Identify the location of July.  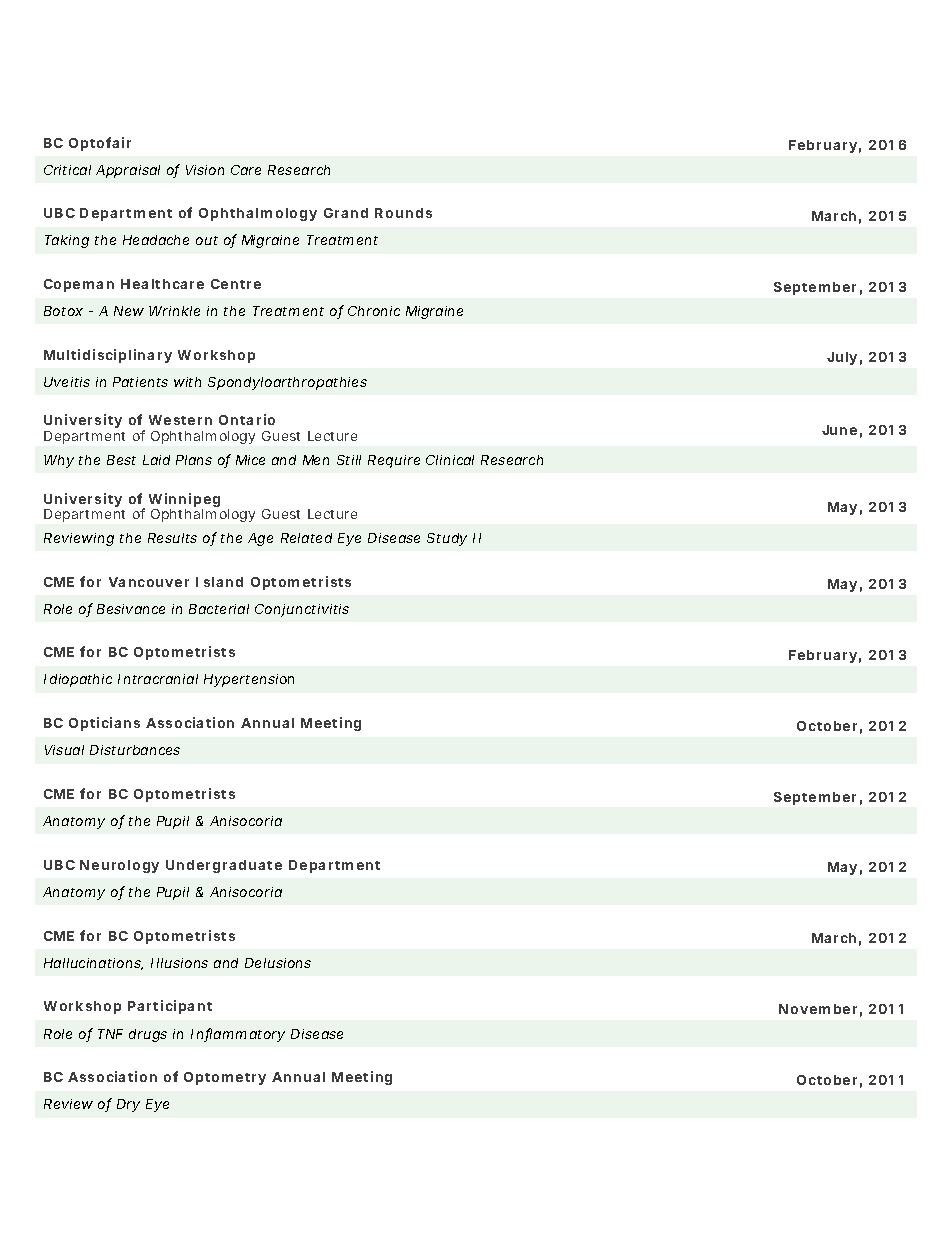
(842, 358).
